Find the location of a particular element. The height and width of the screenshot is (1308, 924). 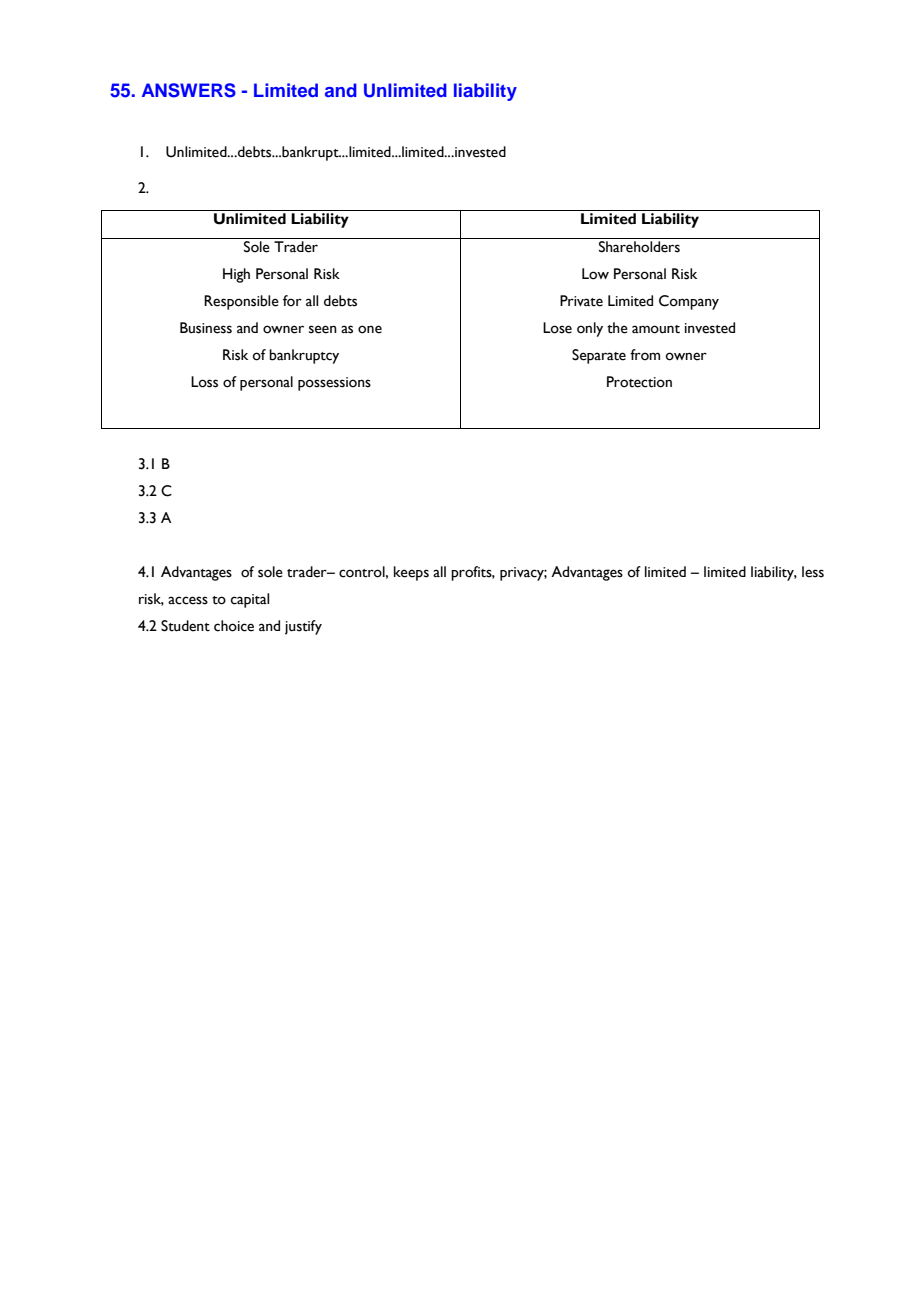

keeps is located at coordinates (411, 573).
